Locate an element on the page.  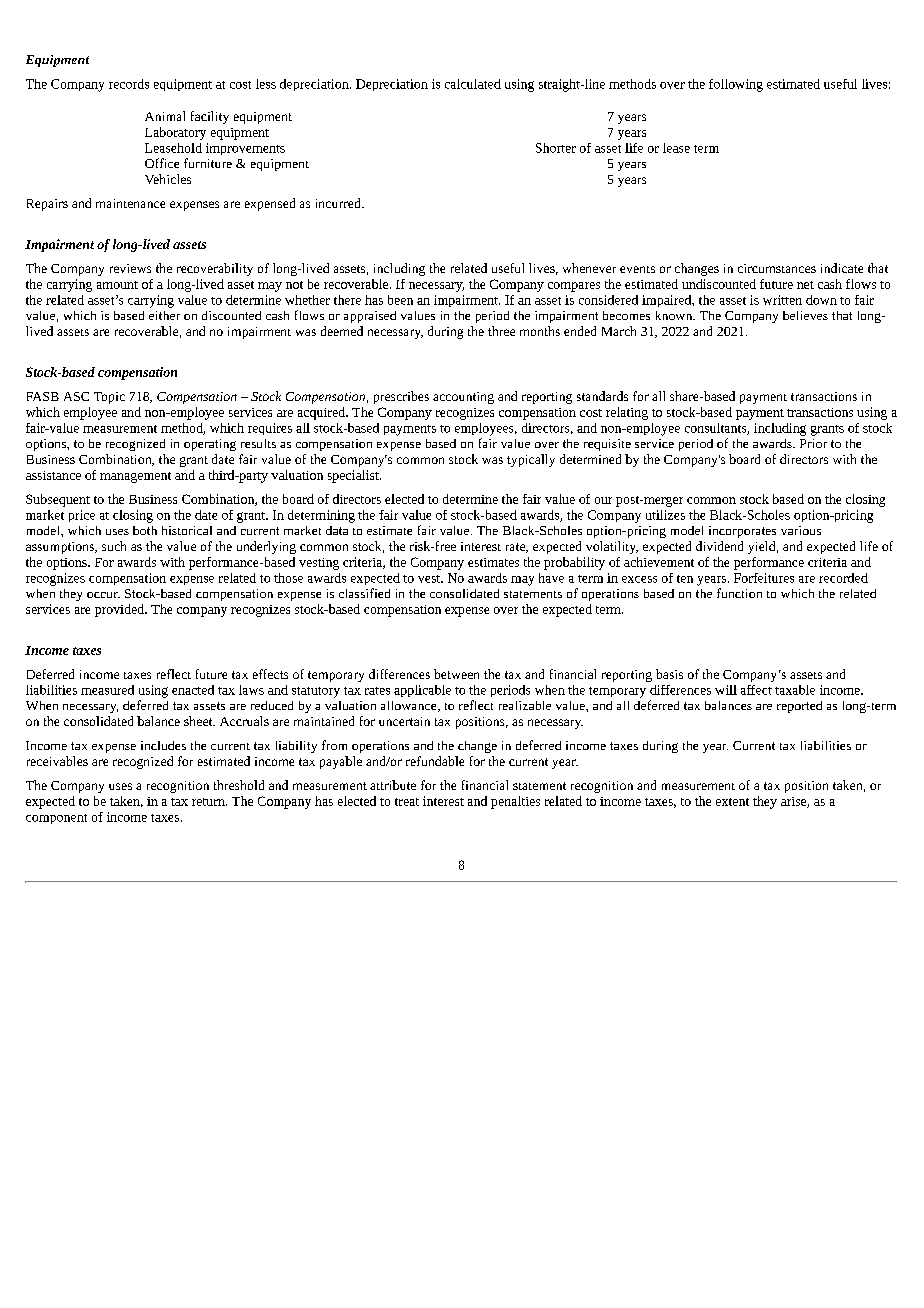
Animal is located at coordinates (165, 116).
